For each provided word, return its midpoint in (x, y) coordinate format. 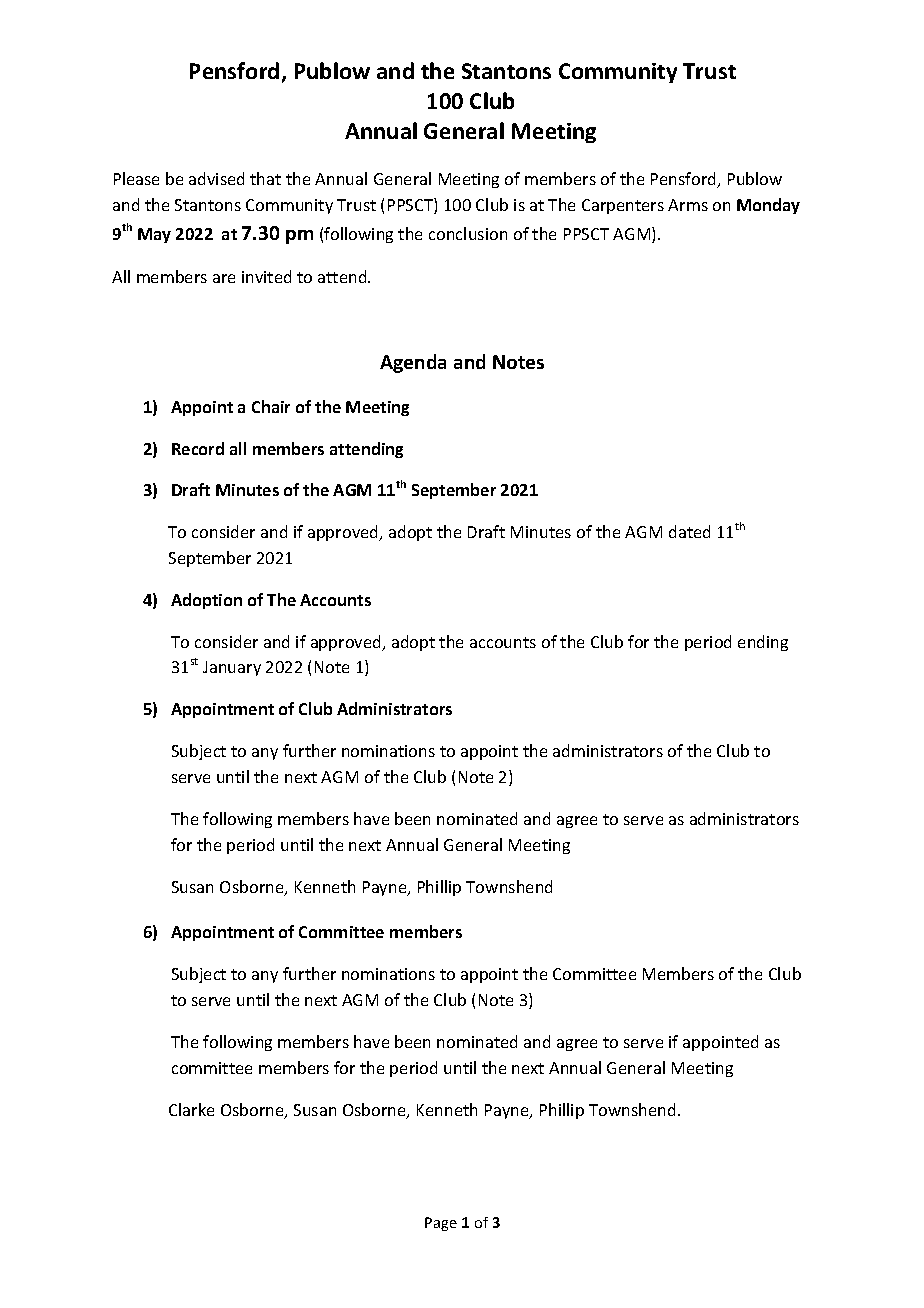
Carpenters (623, 206)
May (154, 235)
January (232, 668)
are (224, 278)
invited (266, 276)
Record (198, 448)
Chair (271, 406)
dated (689, 531)
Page (441, 1224)
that (265, 178)
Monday (768, 206)
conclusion (468, 233)
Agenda (413, 363)
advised (216, 178)
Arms (688, 205)
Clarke (191, 1109)
